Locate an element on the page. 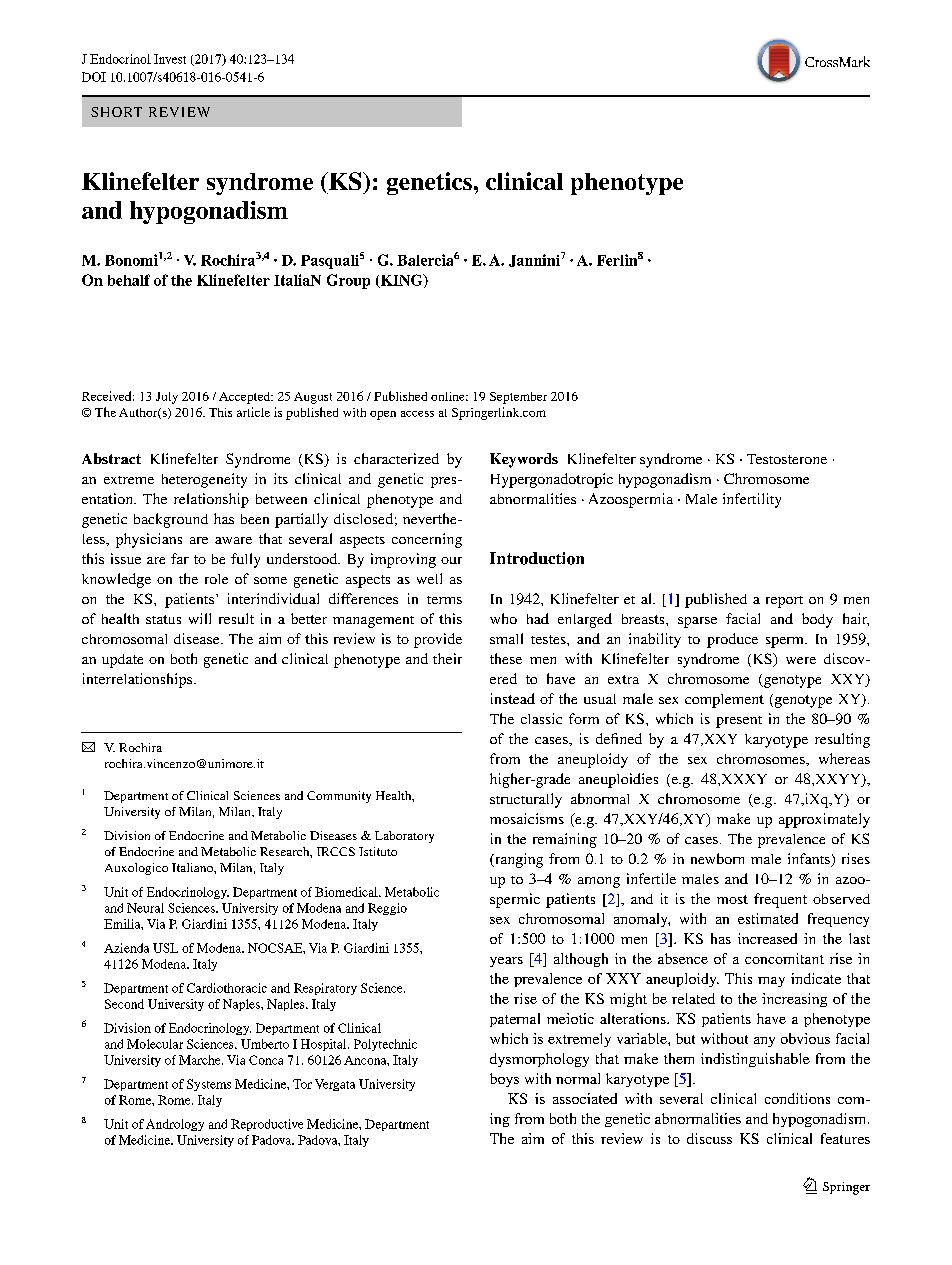 The width and height of the document is (952, 1265). infants is located at coordinates (810, 860).
